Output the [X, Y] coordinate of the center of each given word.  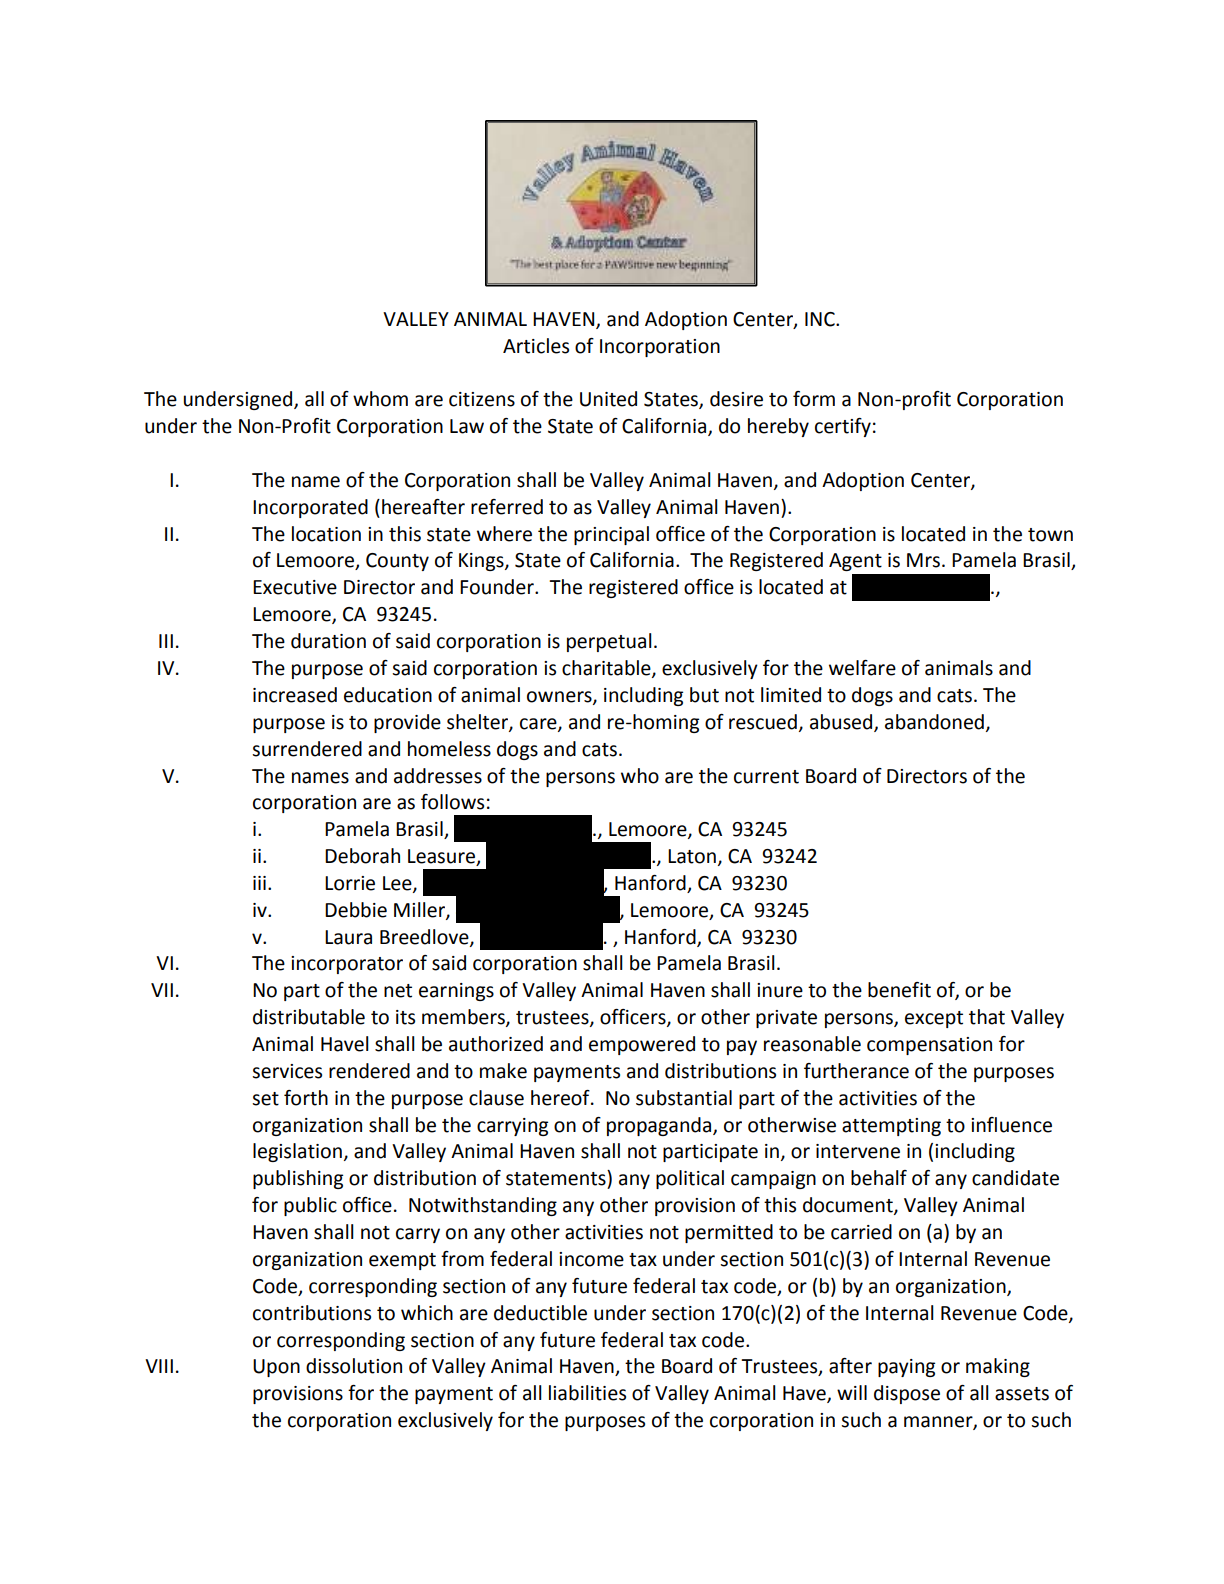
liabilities [587, 1393]
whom [380, 399]
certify [843, 427]
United [608, 399]
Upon [276, 1368]
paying [906, 1368]
